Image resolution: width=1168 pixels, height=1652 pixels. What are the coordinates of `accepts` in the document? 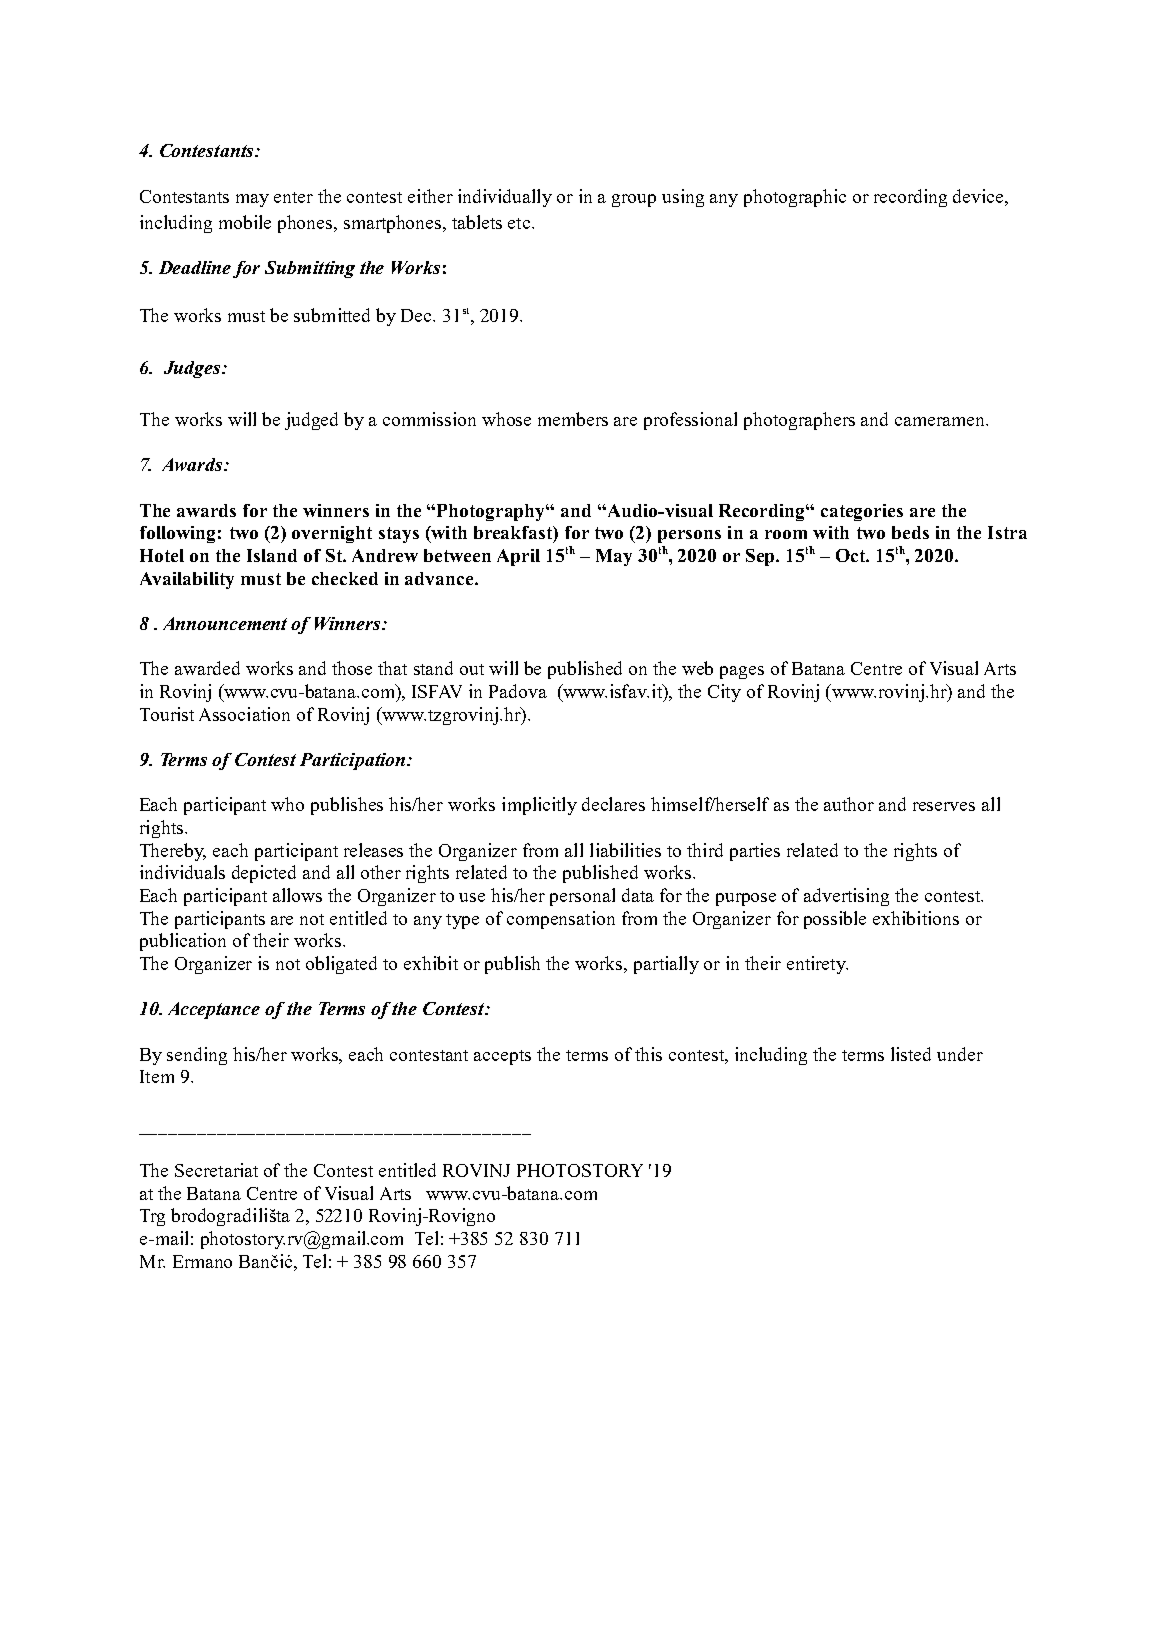 It's located at (502, 1057).
